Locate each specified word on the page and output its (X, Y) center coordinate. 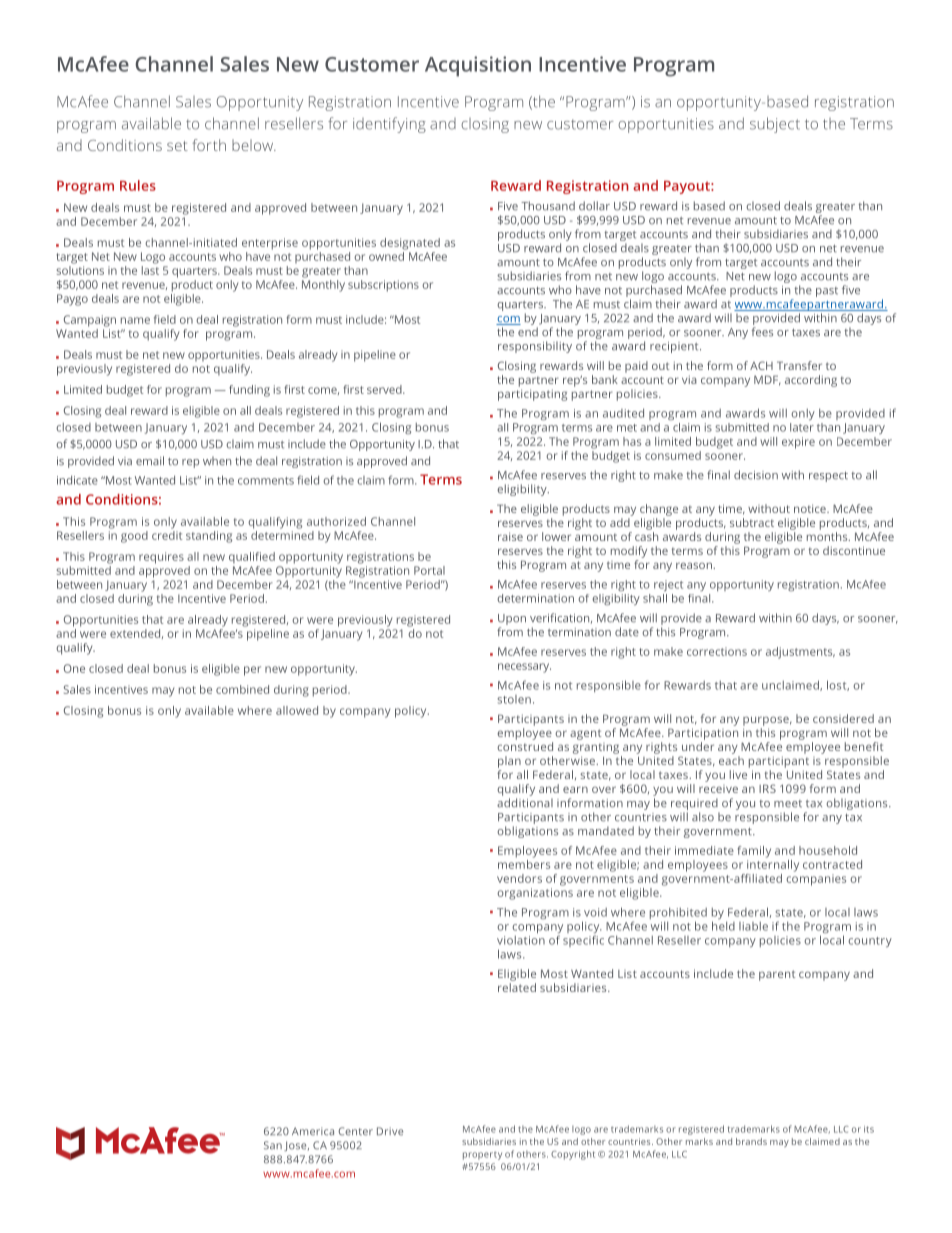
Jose (296, 1146)
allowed (297, 710)
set (177, 146)
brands (751, 1141)
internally (773, 864)
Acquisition (478, 66)
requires (161, 558)
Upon (512, 619)
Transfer (799, 365)
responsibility (535, 347)
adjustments (800, 653)
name (135, 320)
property (482, 1156)
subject (775, 125)
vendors (519, 878)
